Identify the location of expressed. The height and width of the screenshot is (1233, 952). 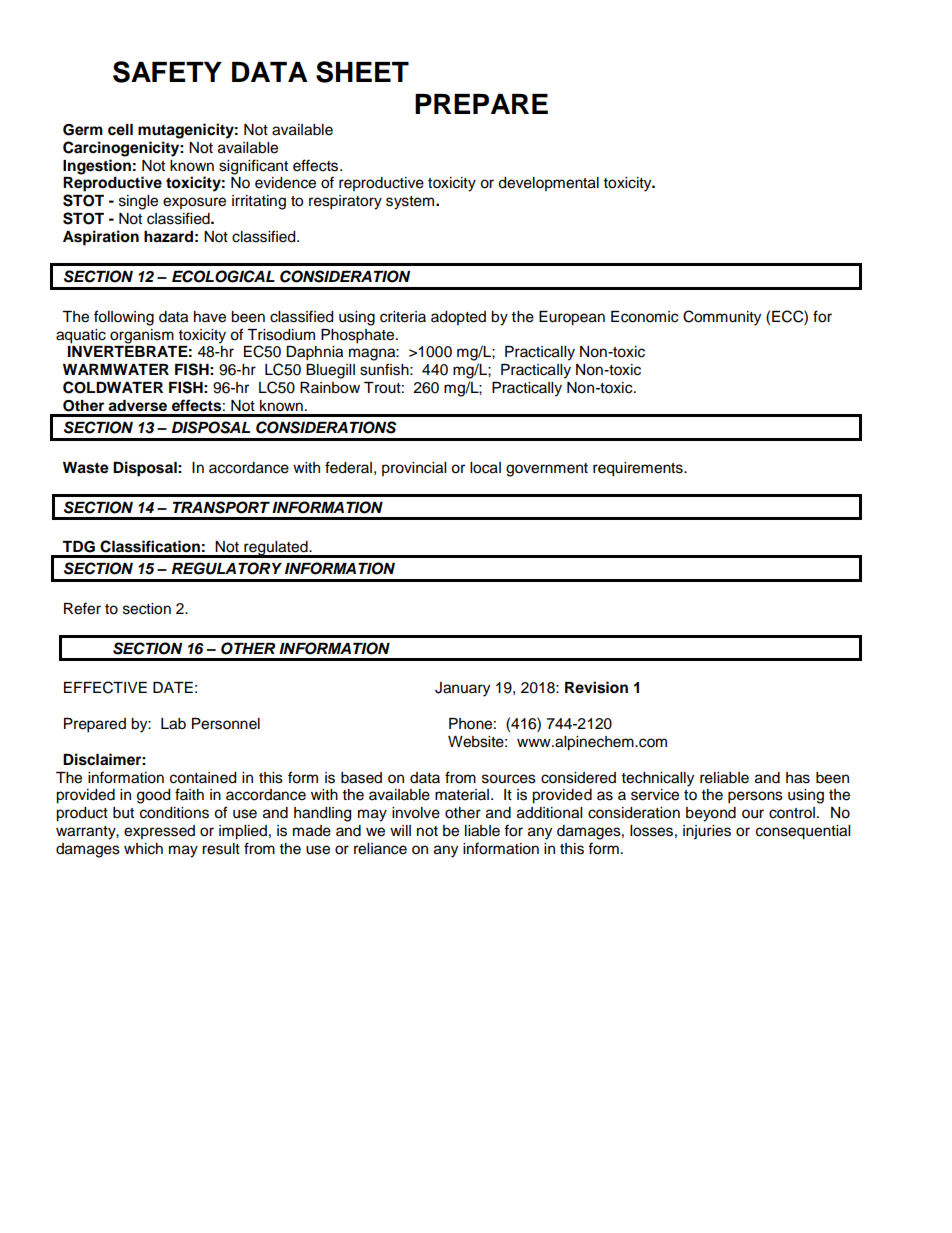
(159, 832).
